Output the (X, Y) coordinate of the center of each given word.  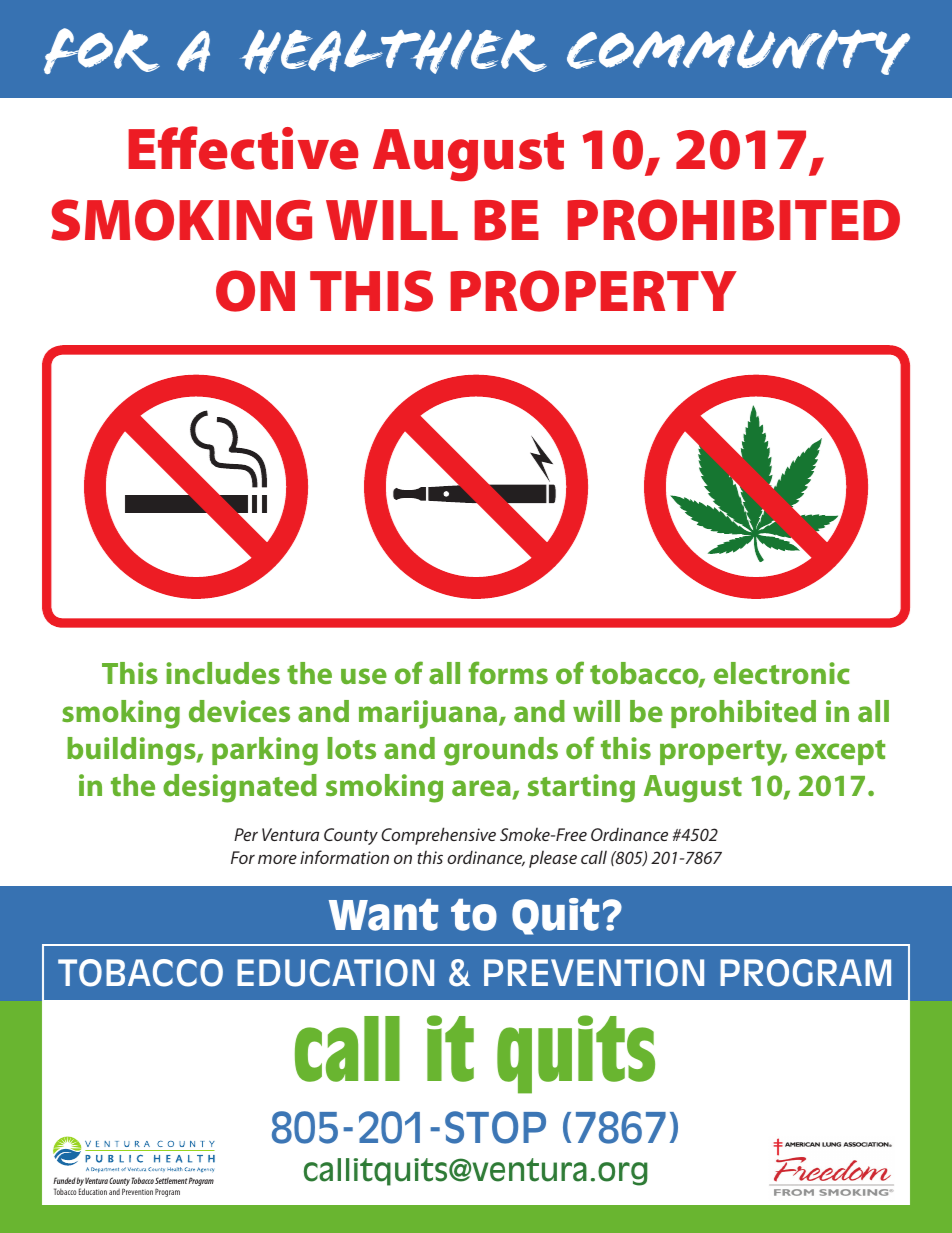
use (364, 676)
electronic (782, 673)
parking (265, 751)
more (277, 859)
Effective (243, 148)
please (553, 859)
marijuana (429, 714)
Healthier (393, 52)
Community (738, 52)
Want (383, 915)
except (840, 752)
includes (223, 673)
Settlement (172, 1180)
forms (508, 672)
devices (239, 711)
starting (581, 788)
